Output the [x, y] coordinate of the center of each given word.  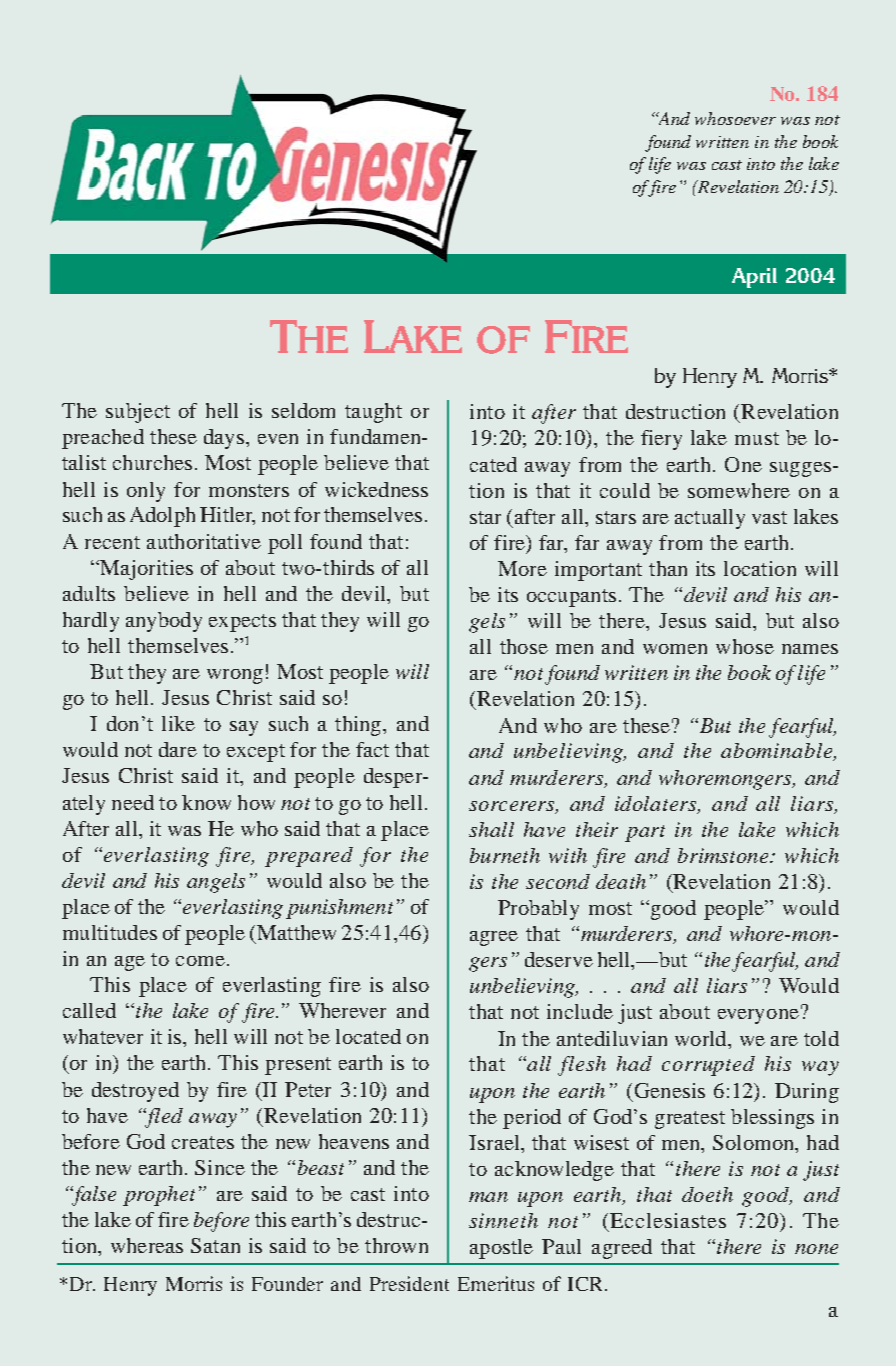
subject [138, 413]
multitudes [110, 932]
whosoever [735, 118]
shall [491, 829]
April [754, 278]
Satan [215, 1245]
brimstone [723, 855]
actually [710, 519]
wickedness [376, 489]
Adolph [162, 517]
